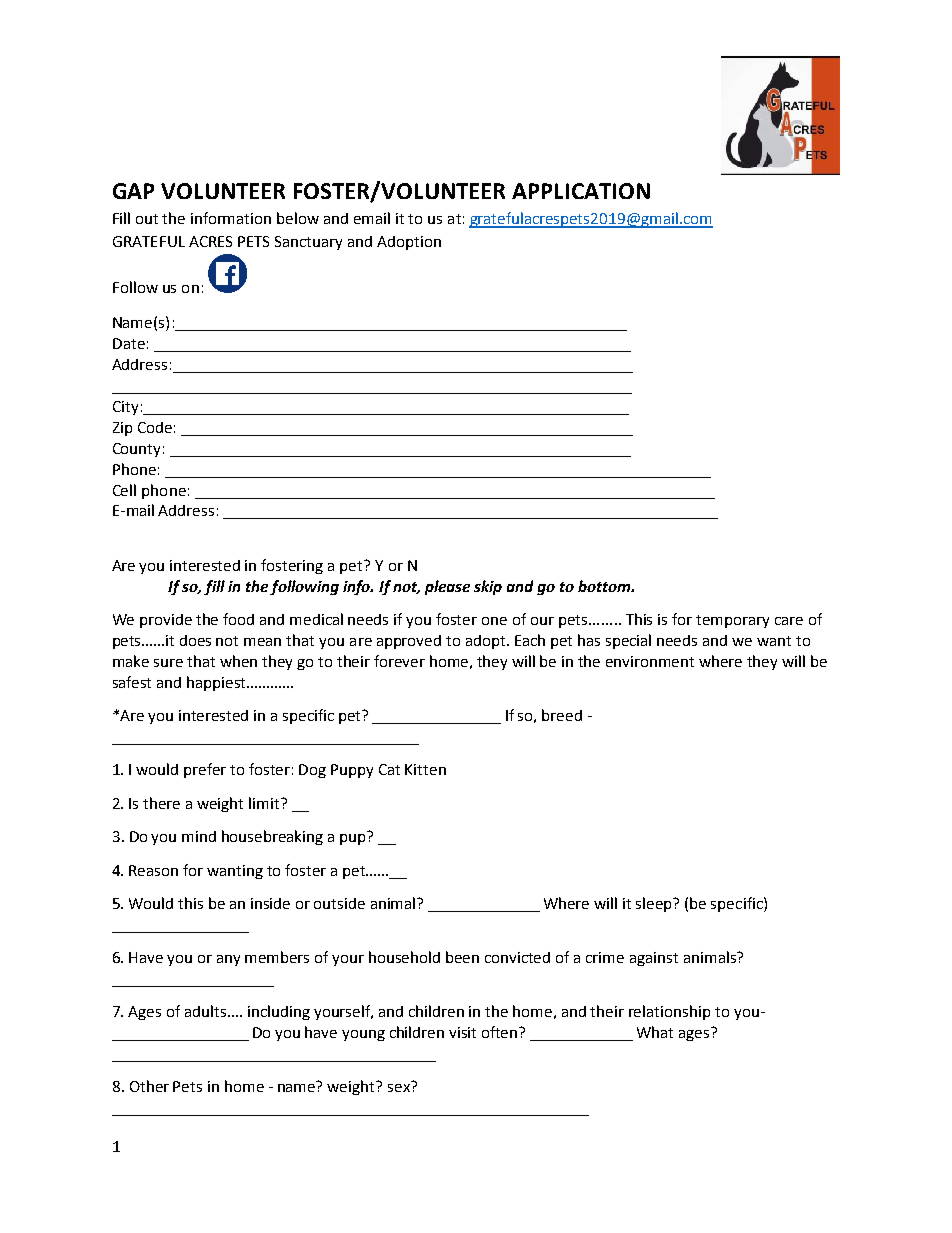 The image size is (952, 1233). What do you see at coordinates (308, 243) in the document?
I see `Sanctuary` at bounding box center [308, 243].
